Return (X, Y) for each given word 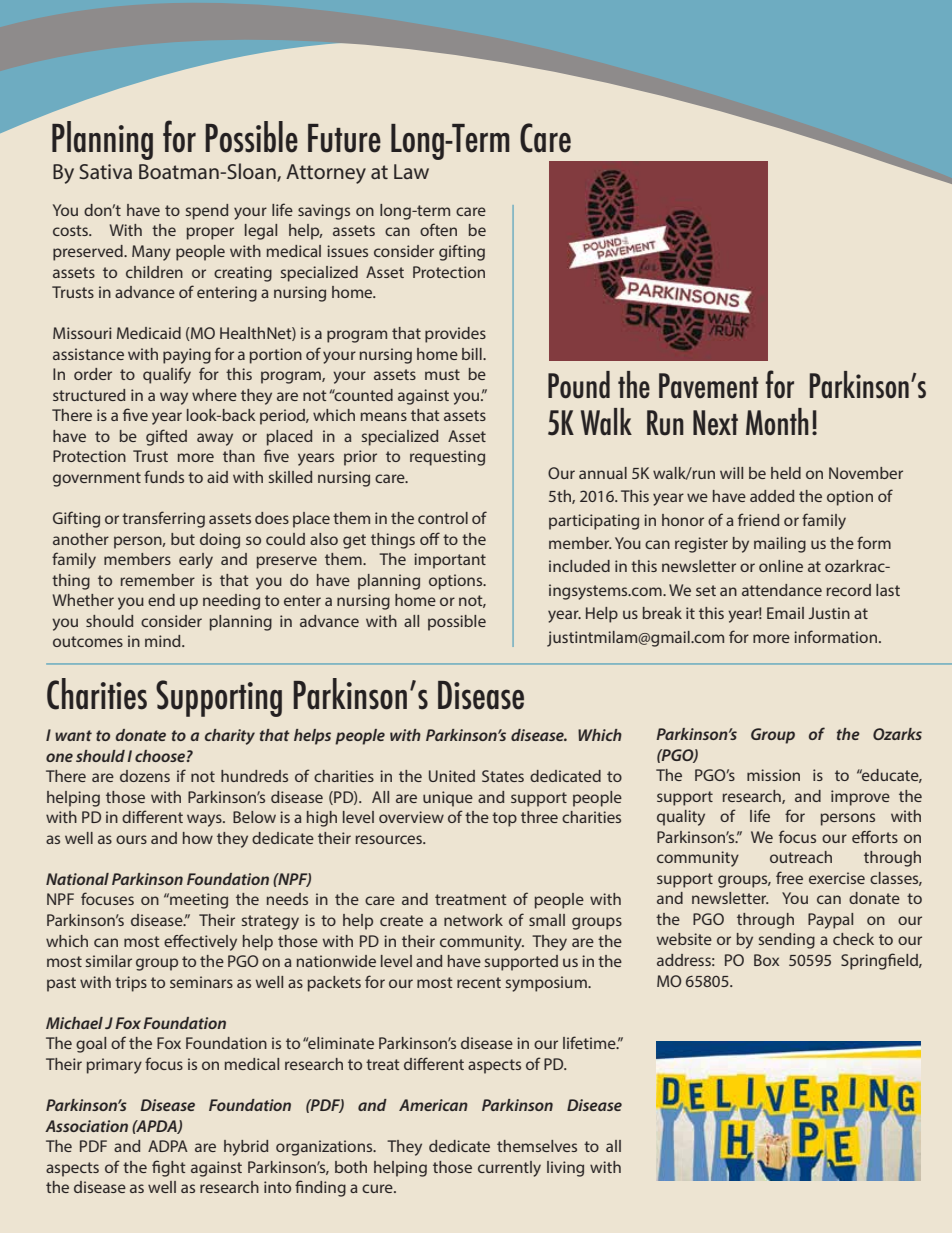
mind (164, 641)
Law (411, 171)
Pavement (708, 385)
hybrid (246, 1148)
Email (785, 613)
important (450, 561)
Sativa (105, 171)
